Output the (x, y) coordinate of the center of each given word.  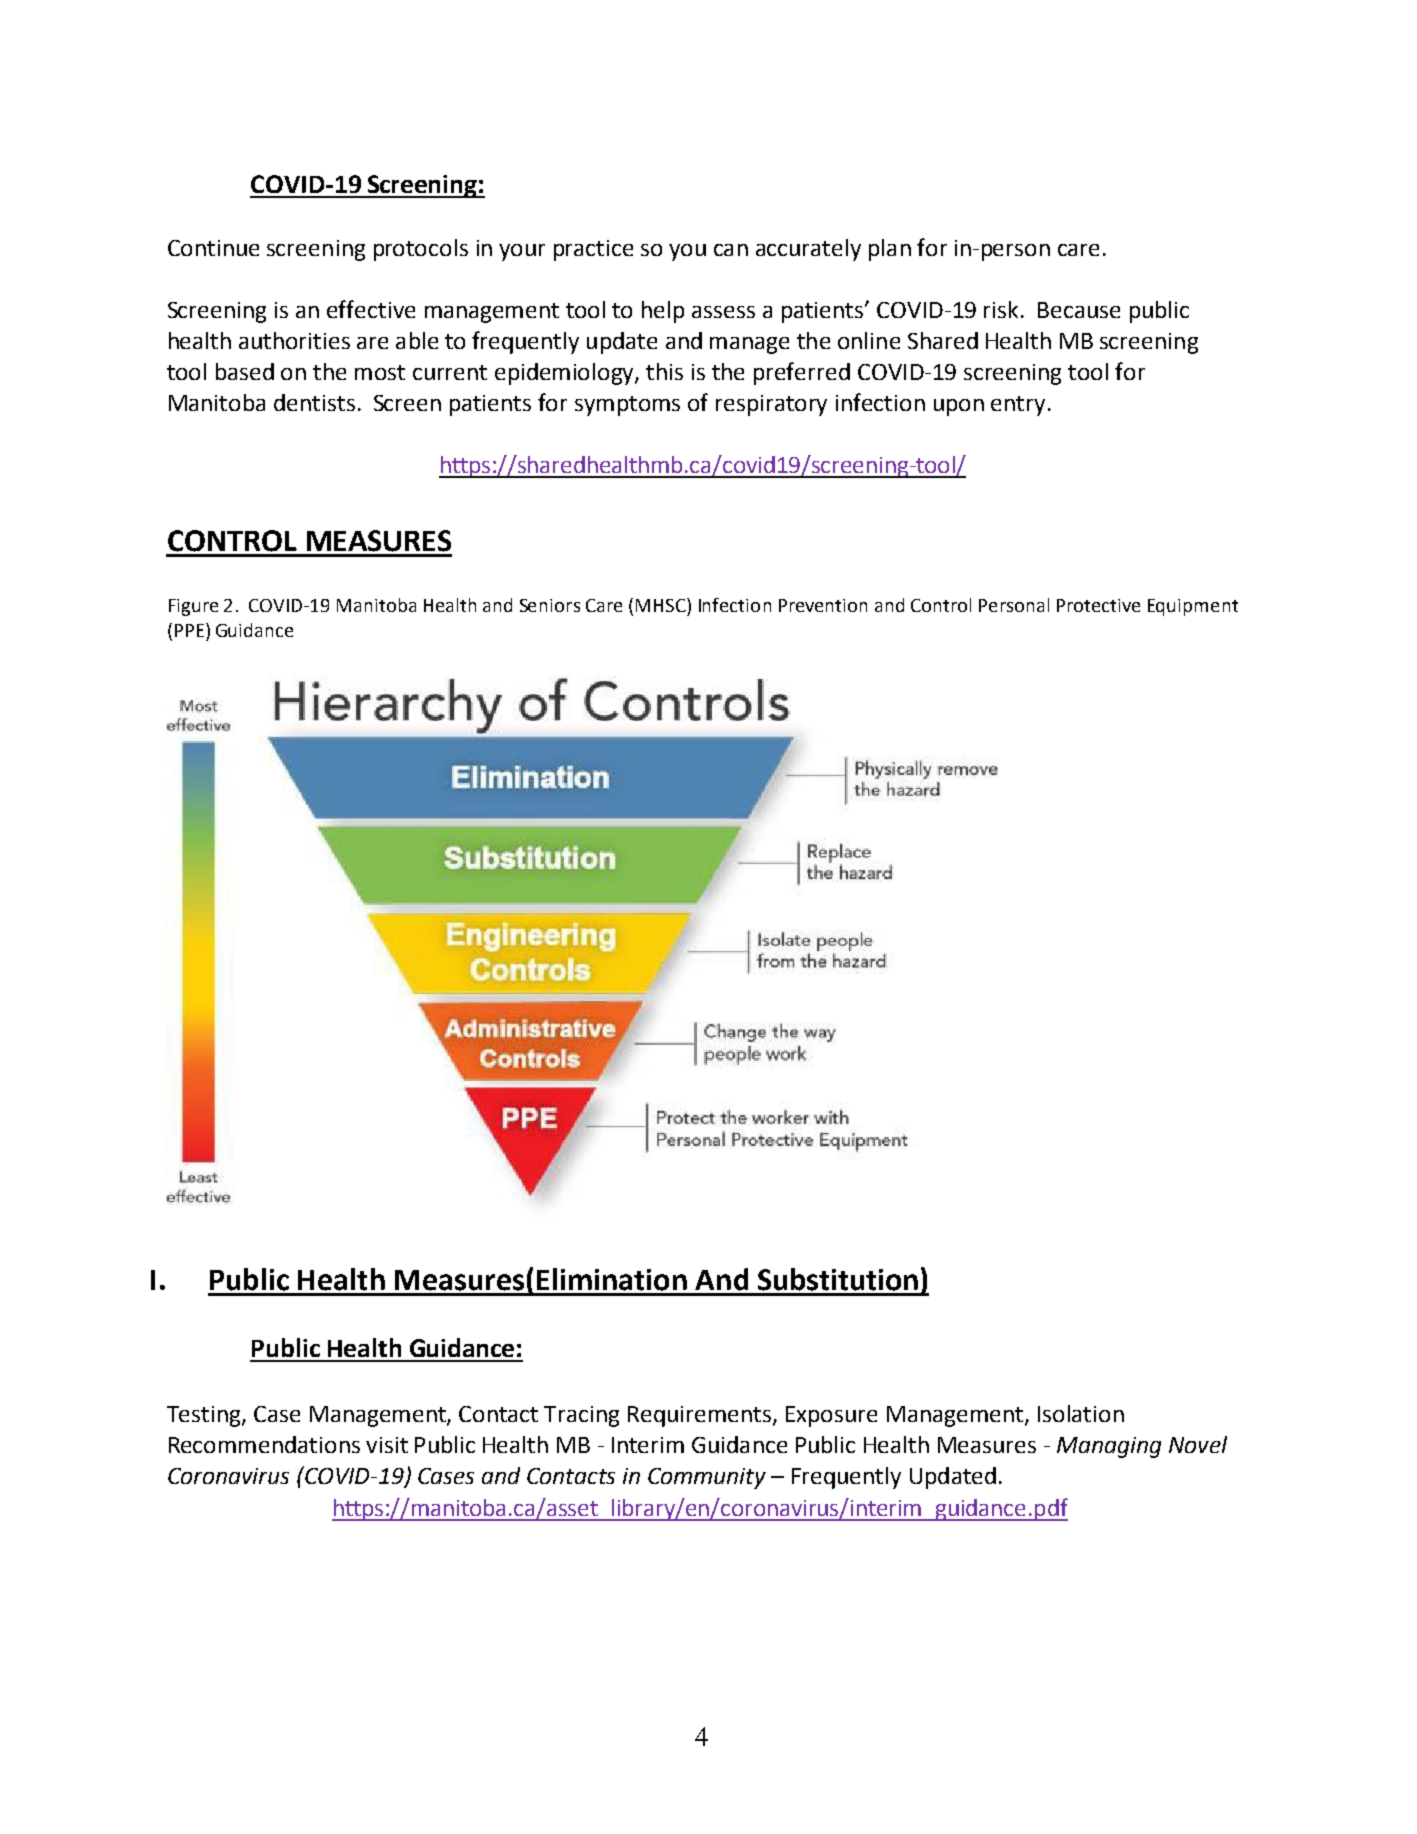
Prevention (823, 605)
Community (707, 1478)
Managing (1109, 1447)
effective (371, 309)
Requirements (701, 1416)
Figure (193, 607)
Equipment (1193, 607)
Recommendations (264, 1444)
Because (1079, 310)
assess (723, 312)
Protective (1098, 605)
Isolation (1081, 1413)
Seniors (550, 605)
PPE (189, 630)
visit (387, 1445)
